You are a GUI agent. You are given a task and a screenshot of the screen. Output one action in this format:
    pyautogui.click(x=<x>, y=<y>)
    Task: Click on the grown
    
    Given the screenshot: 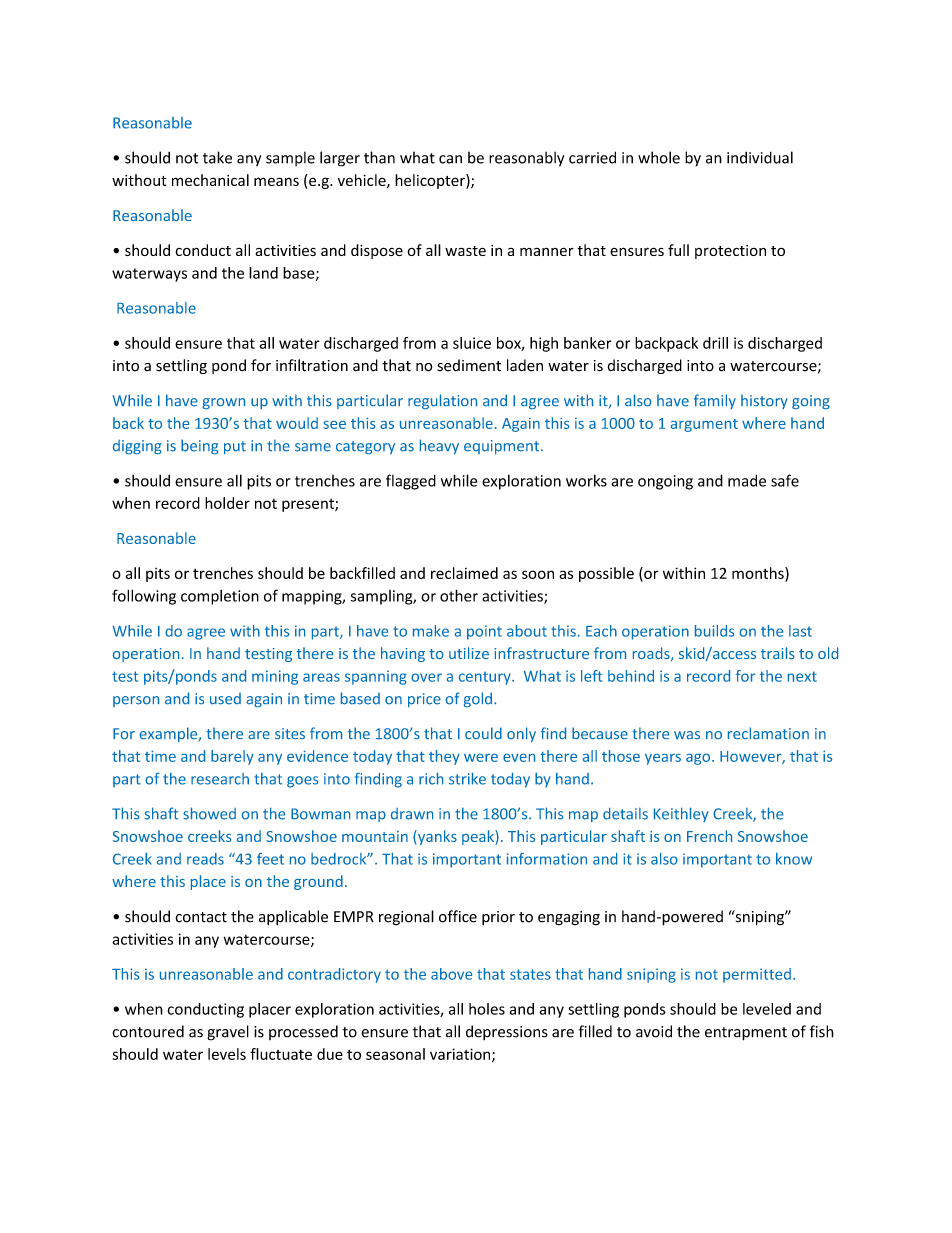 What is the action you would take?
    pyautogui.click(x=223, y=403)
